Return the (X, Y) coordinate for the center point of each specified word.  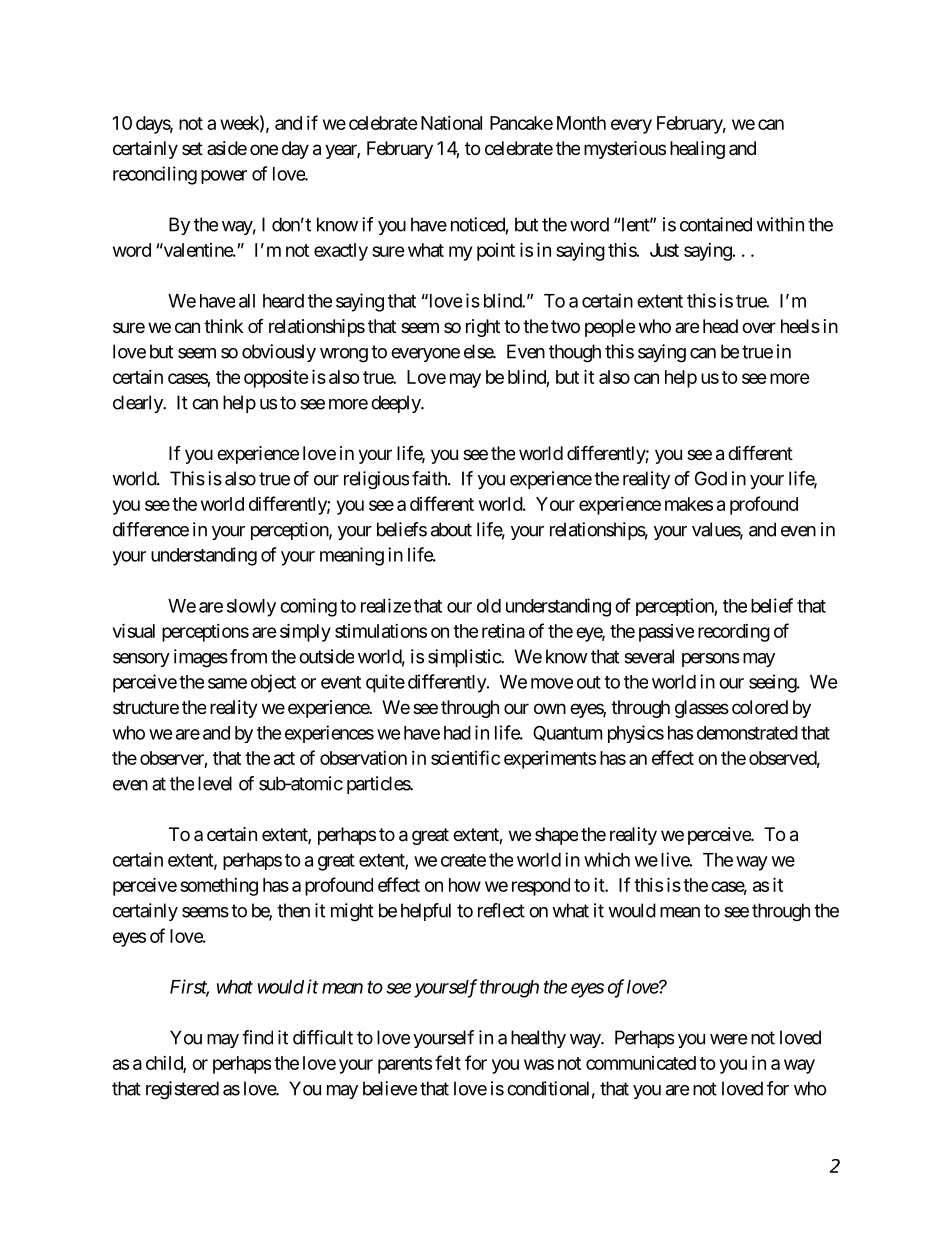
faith (430, 478)
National (451, 123)
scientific (465, 757)
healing (697, 150)
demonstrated (747, 733)
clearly (139, 404)
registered (182, 1090)
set (192, 148)
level (215, 783)
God (711, 478)
